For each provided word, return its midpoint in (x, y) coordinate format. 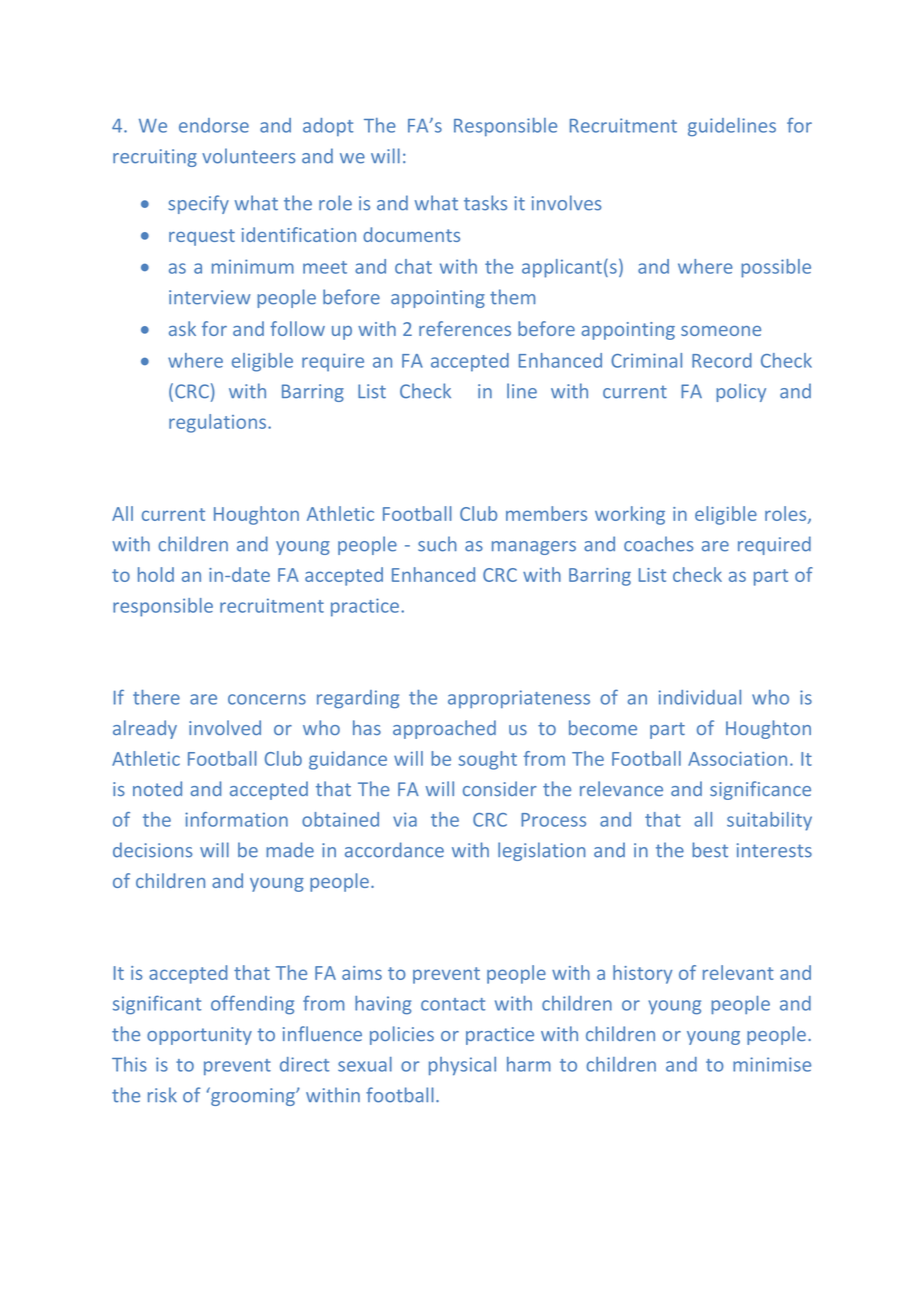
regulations (219, 423)
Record (722, 360)
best (710, 850)
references (465, 328)
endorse (214, 125)
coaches (658, 544)
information (236, 819)
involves (566, 203)
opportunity (199, 1036)
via (405, 819)
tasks (485, 203)
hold (156, 574)
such (437, 544)
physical (462, 1066)
